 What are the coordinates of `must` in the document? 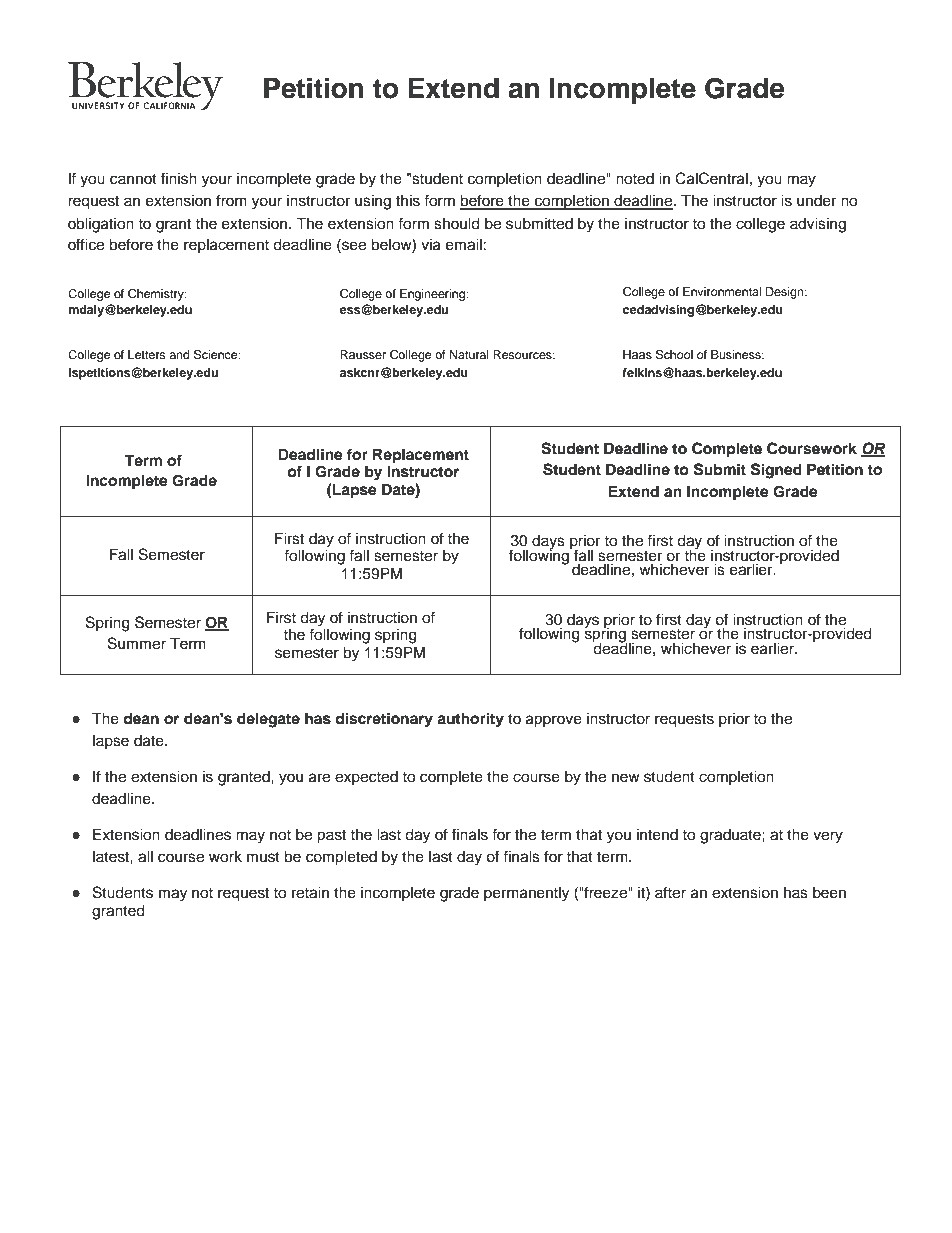 It's located at (263, 857).
